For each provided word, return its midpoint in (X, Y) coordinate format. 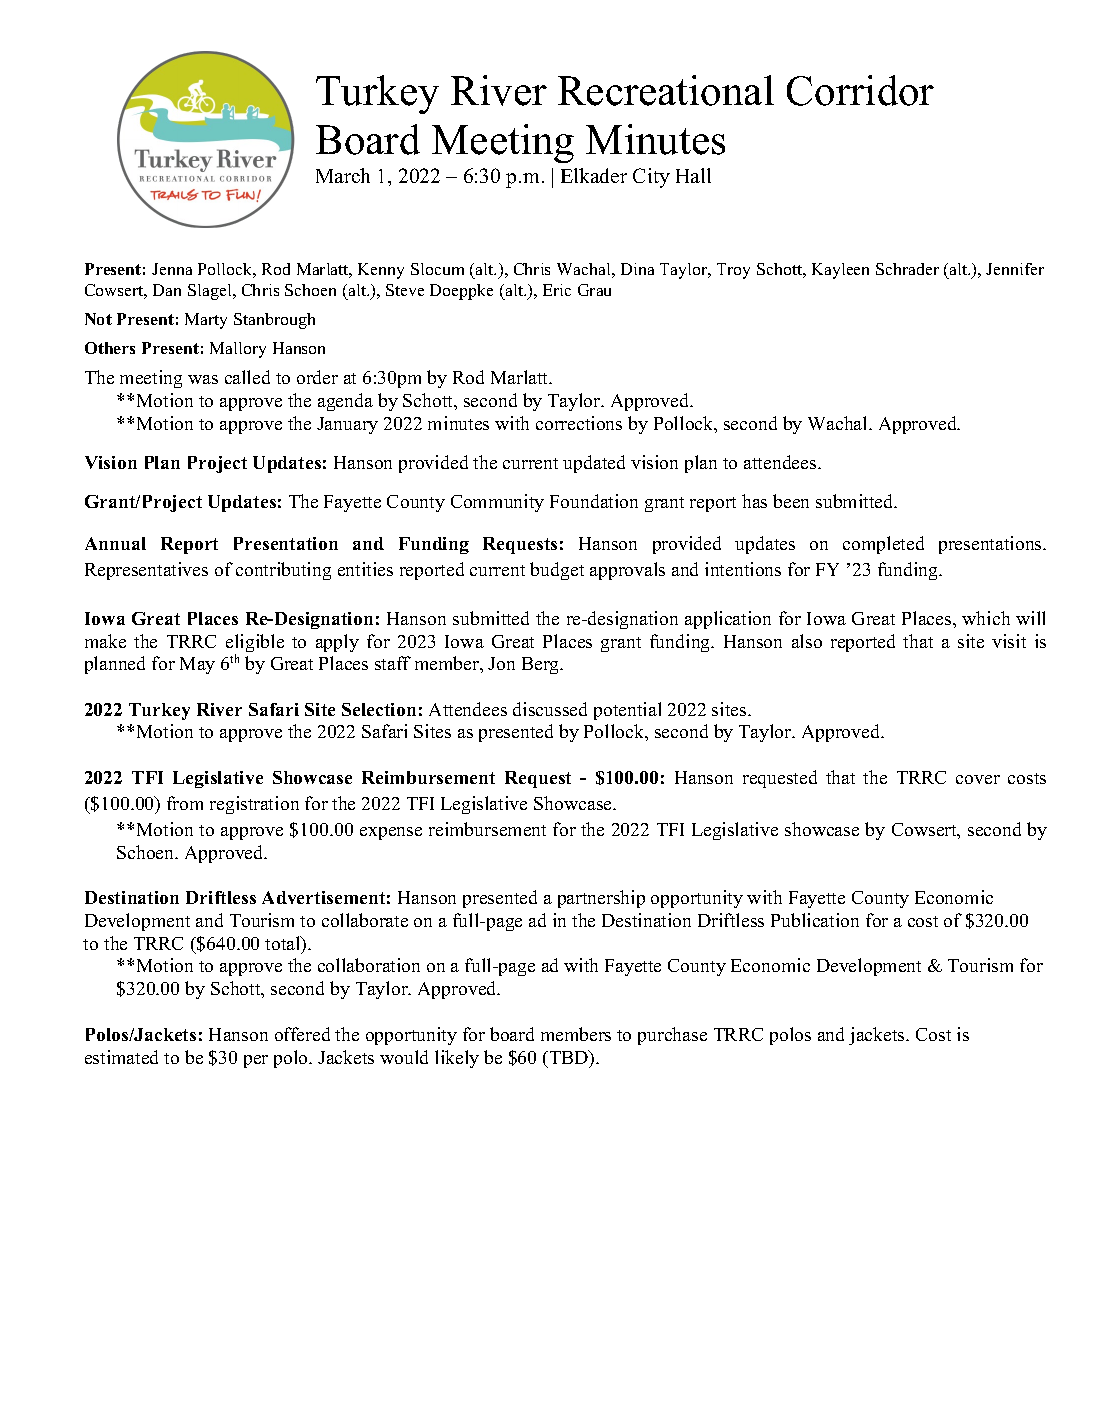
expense (391, 833)
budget (557, 571)
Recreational (666, 90)
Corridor (860, 90)
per (256, 1061)
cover (978, 779)
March (343, 175)
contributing (283, 571)
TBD (569, 1057)
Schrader (907, 269)
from (185, 803)
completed (883, 545)
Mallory (238, 350)
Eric (557, 290)
